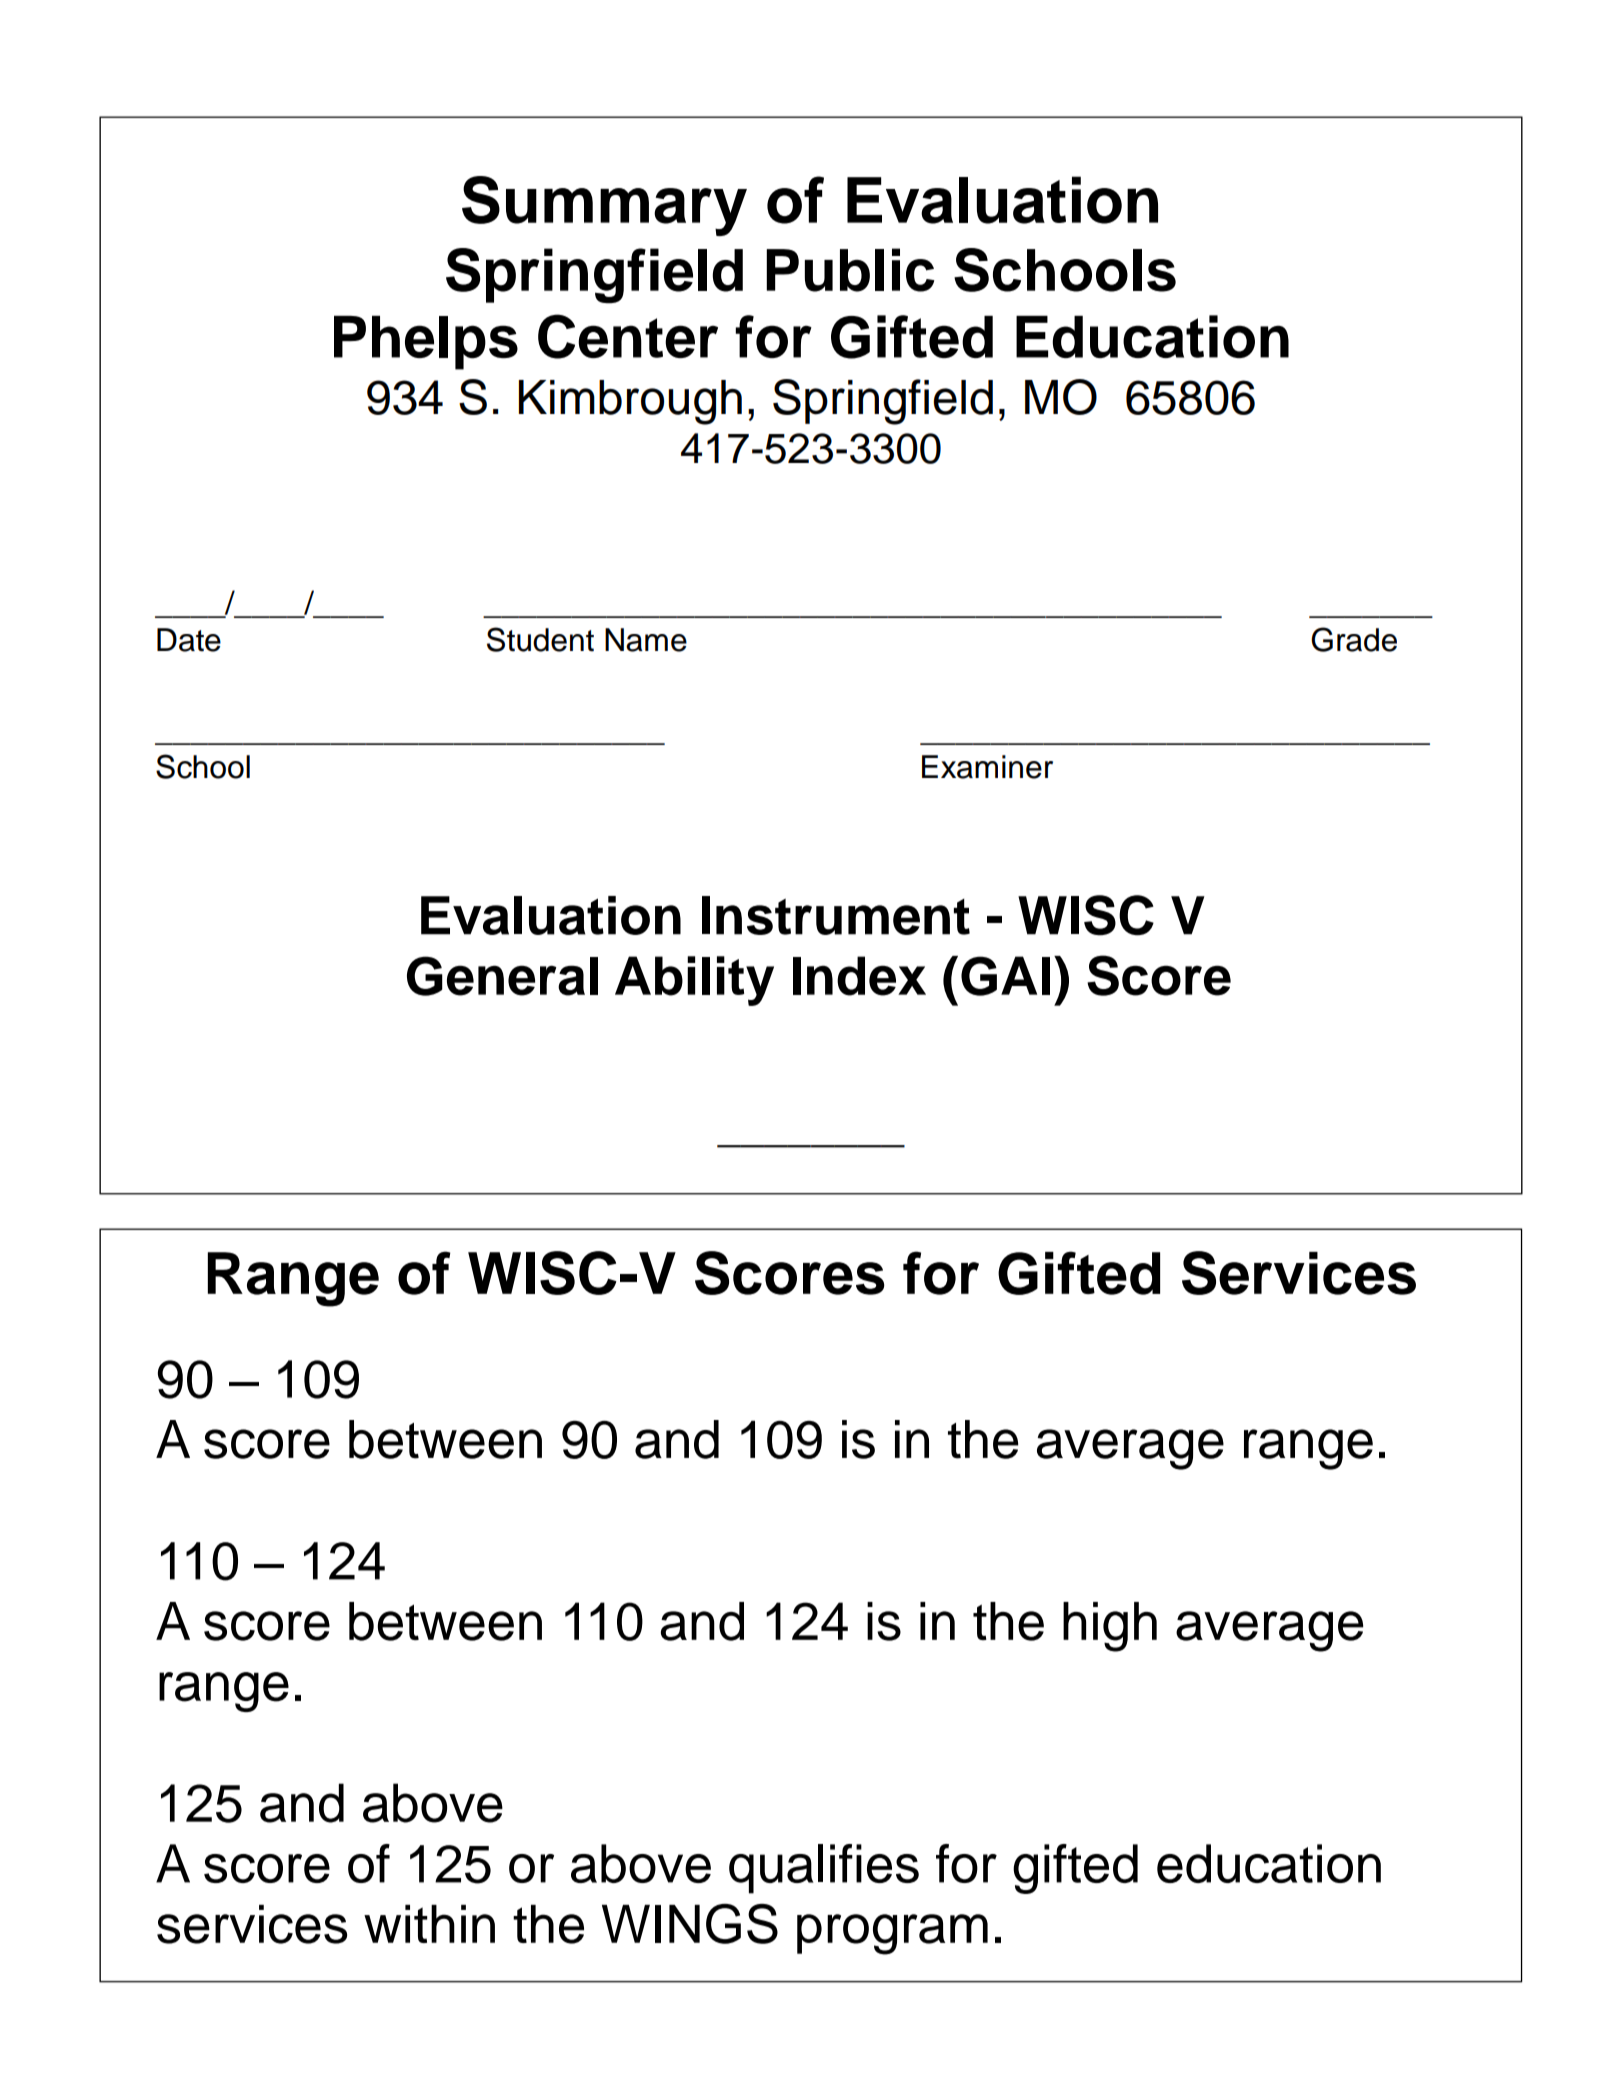 Image resolution: width=1613 pixels, height=2087 pixels. What do you see at coordinates (1005, 976) in the page?
I see `GAI` at bounding box center [1005, 976].
